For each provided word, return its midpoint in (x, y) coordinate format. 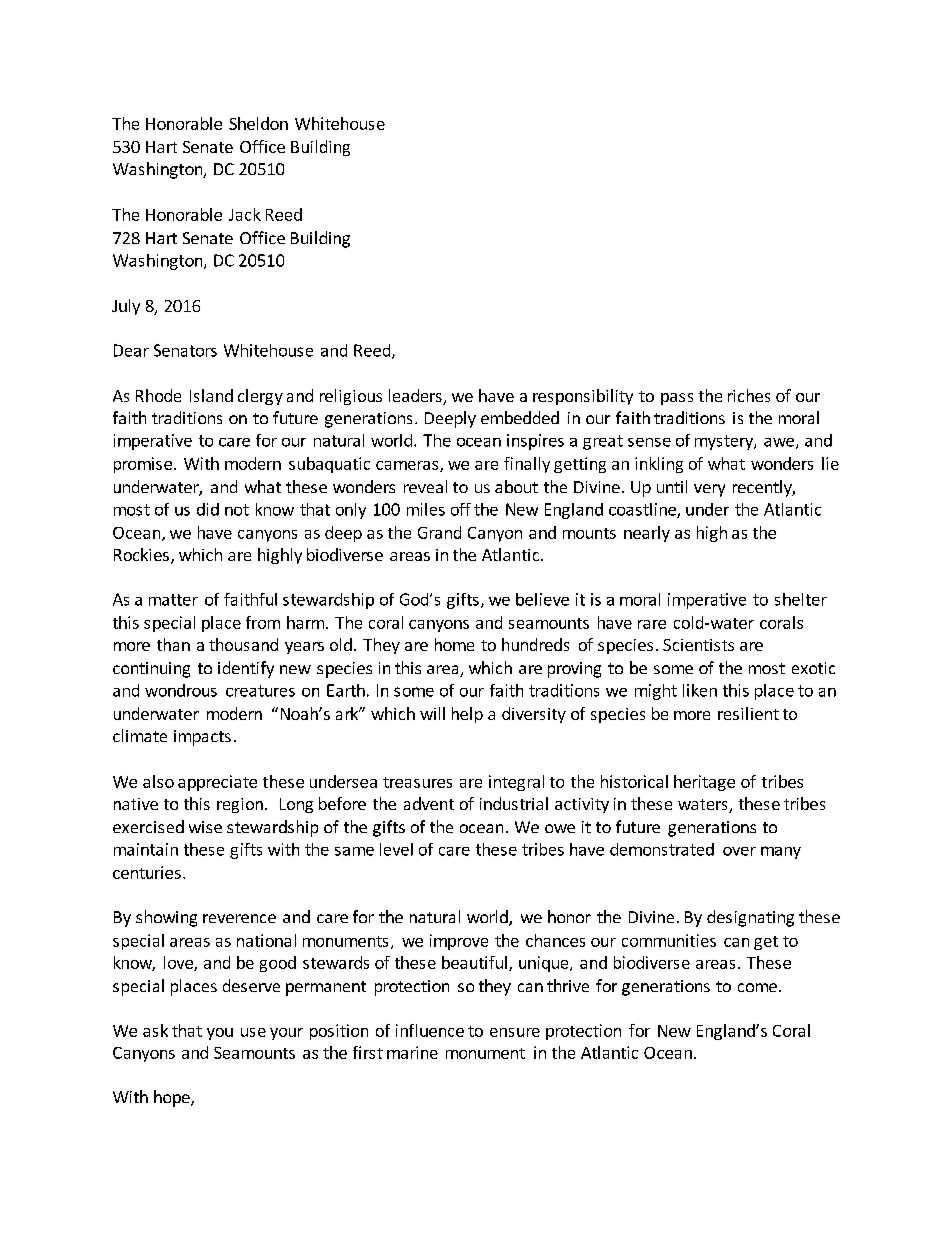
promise (143, 465)
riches (749, 395)
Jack (245, 214)
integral (516, 783)
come (757, 987)
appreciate (217, 783)
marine (412, 1052)
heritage (704, 783)
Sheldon (258, 123)
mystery (725, 442)
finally (527, 465)
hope (173, 1098)
